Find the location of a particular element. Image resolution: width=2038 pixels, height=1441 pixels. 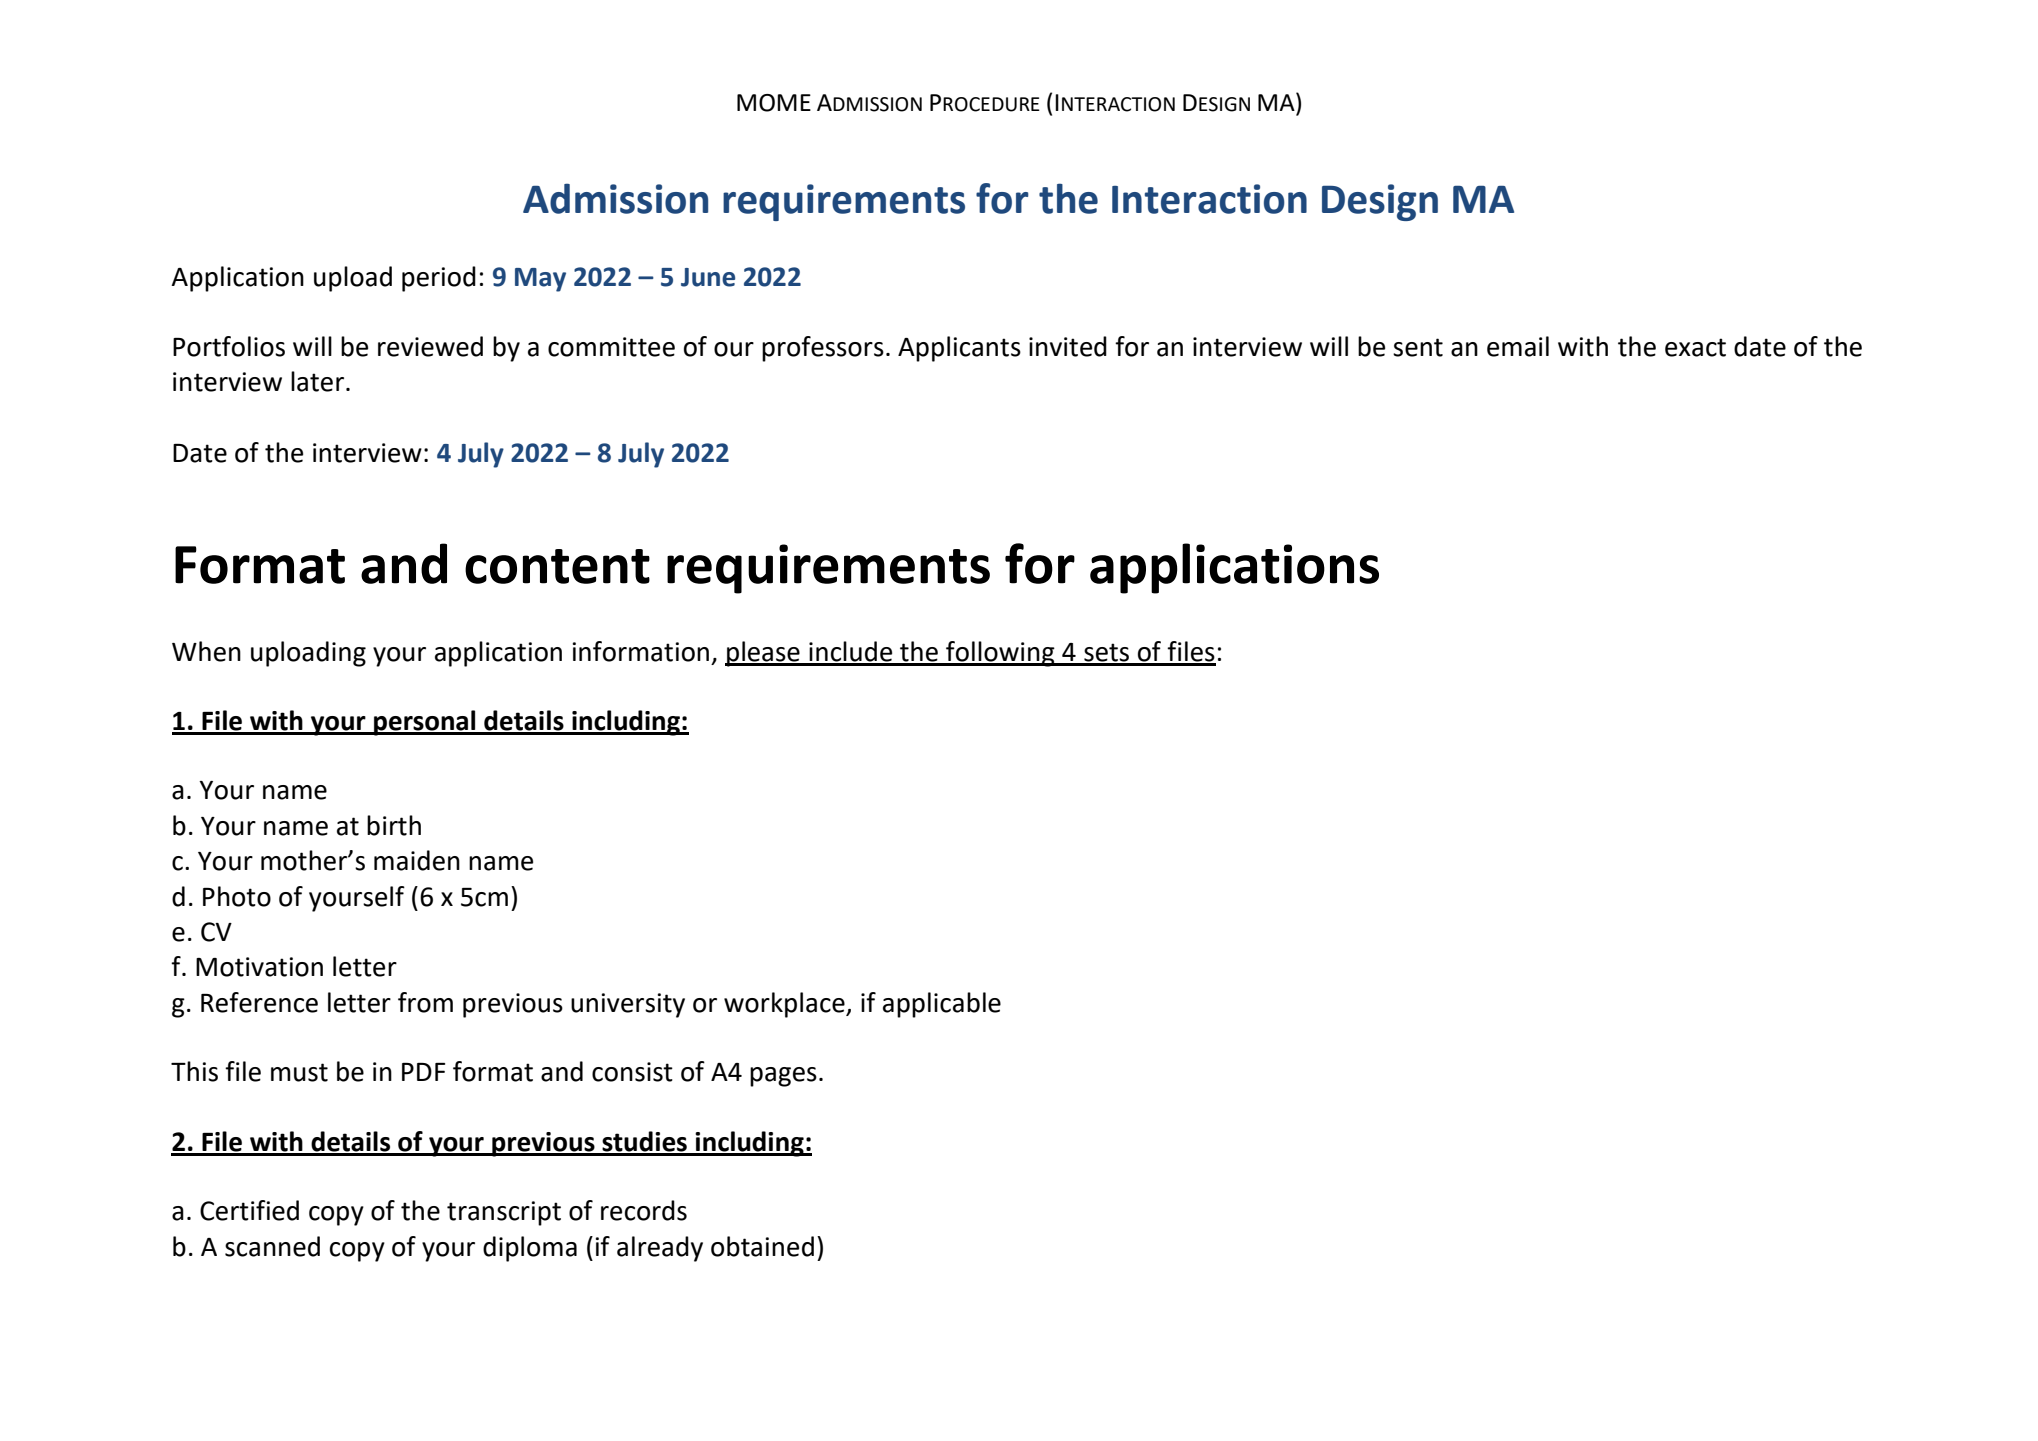

email is located at coordinates (1518, 346).
